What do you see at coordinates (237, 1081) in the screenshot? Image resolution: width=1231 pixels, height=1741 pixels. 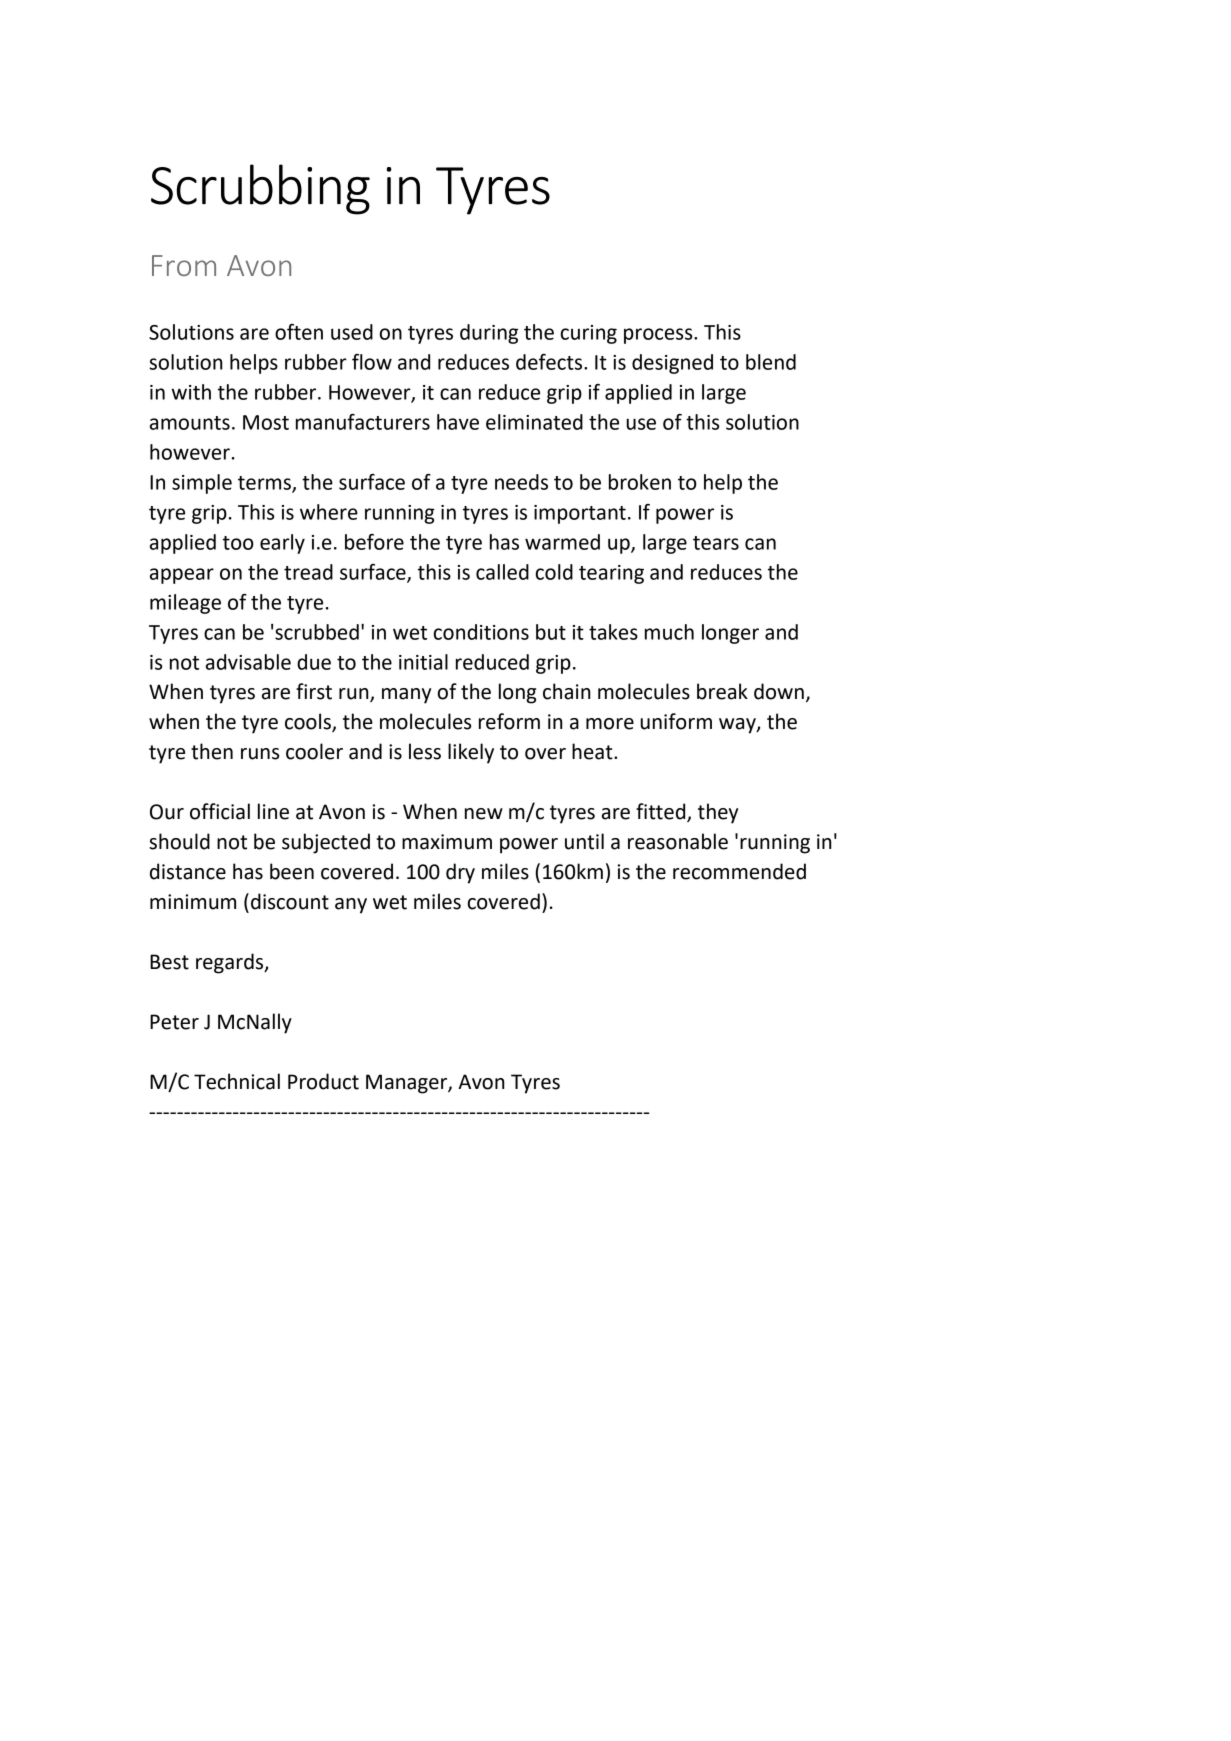 I see `Technical` at bounding box center [237, 1081].
